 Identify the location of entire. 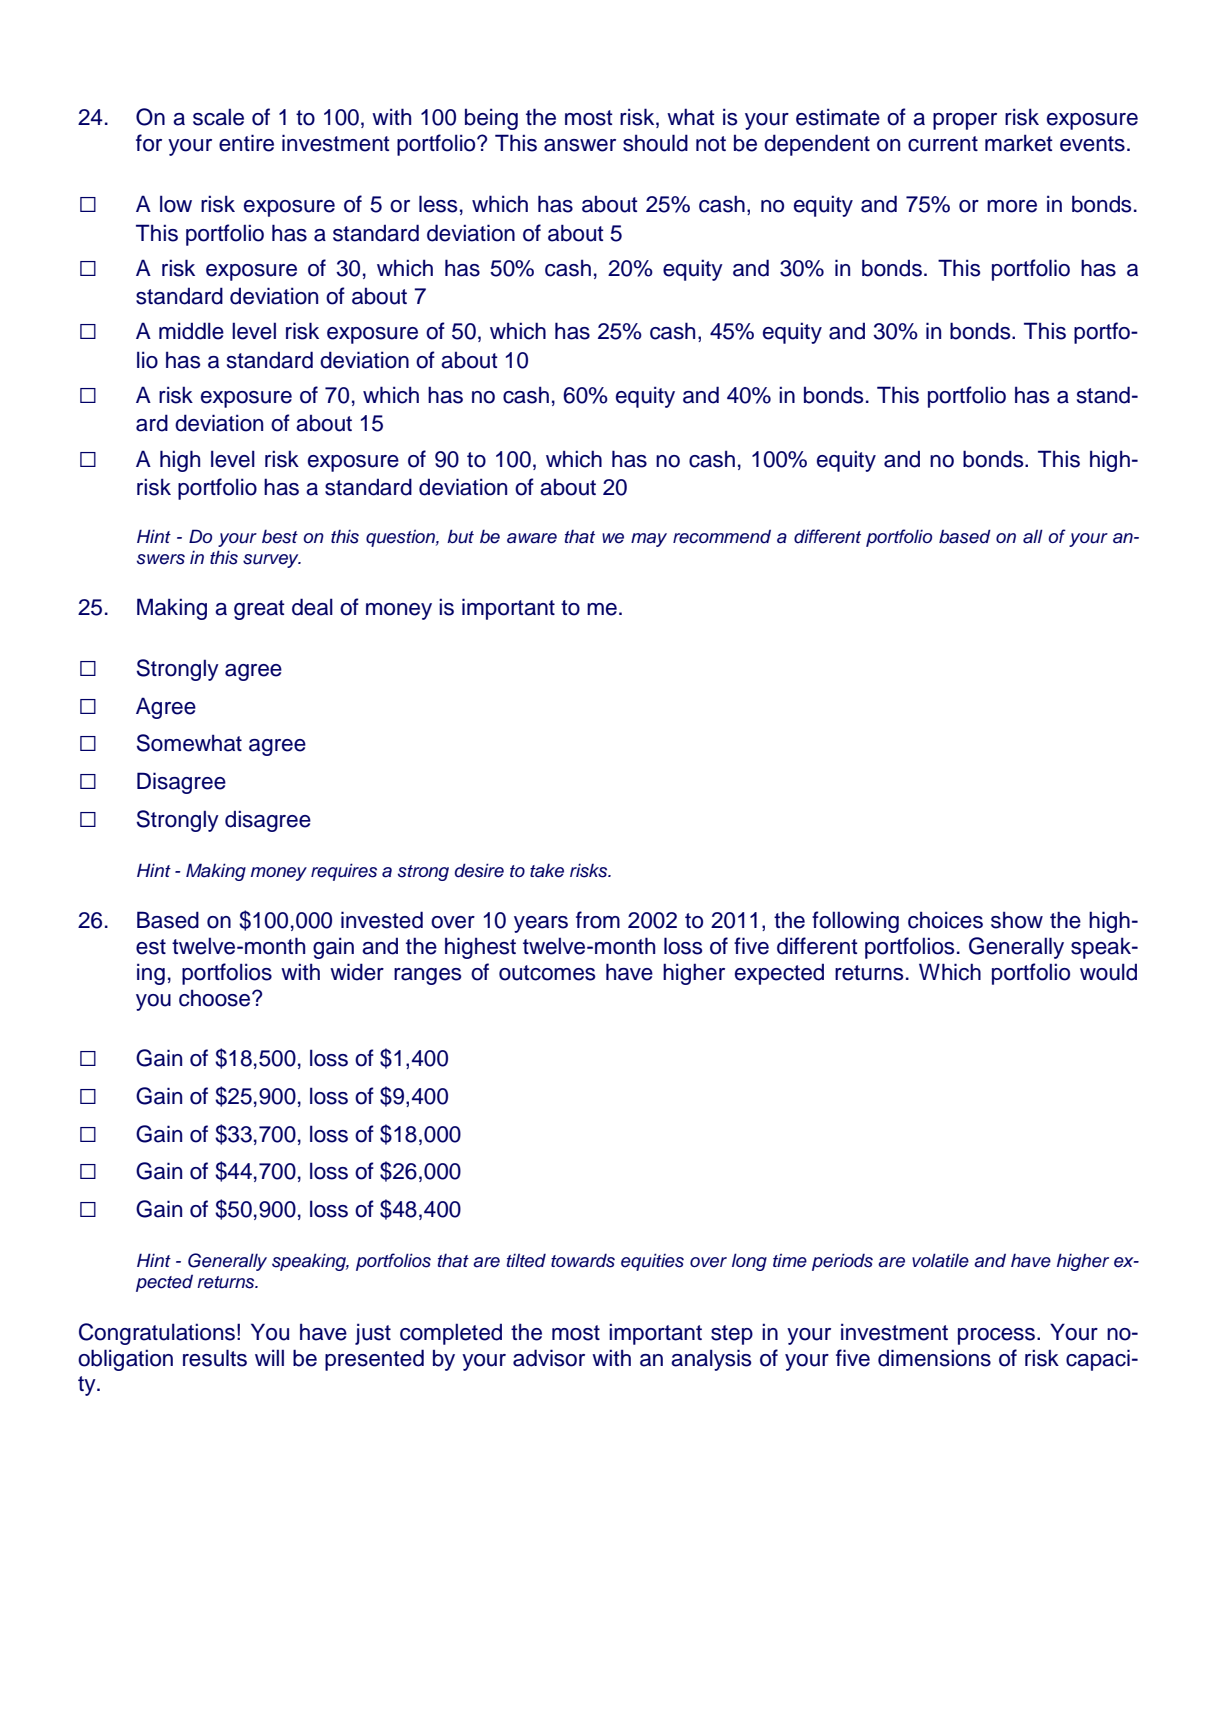
(246, 143).
